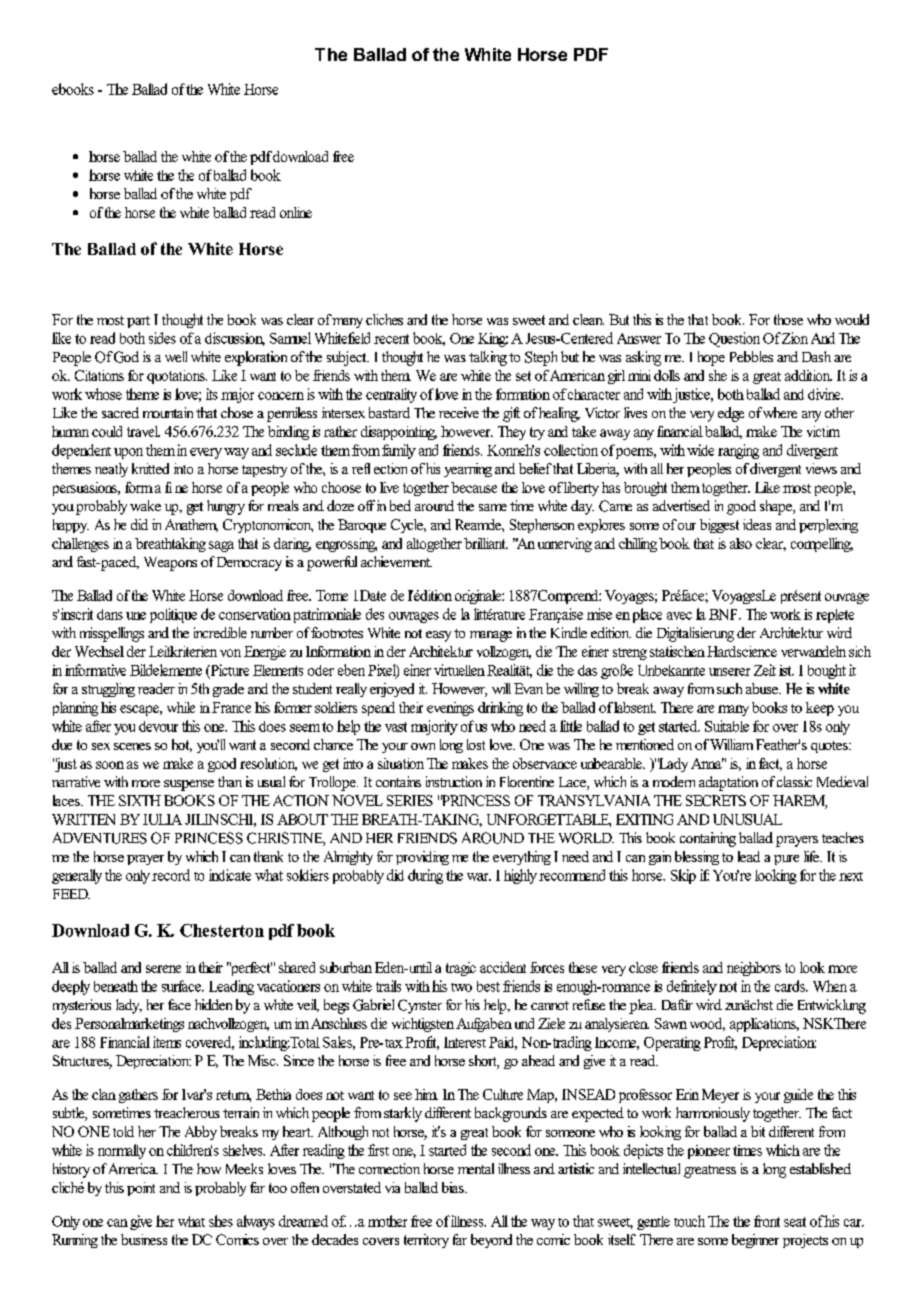  Describe the element at coordinates (788, 319) in the screenshot. I see `those` at that location.
